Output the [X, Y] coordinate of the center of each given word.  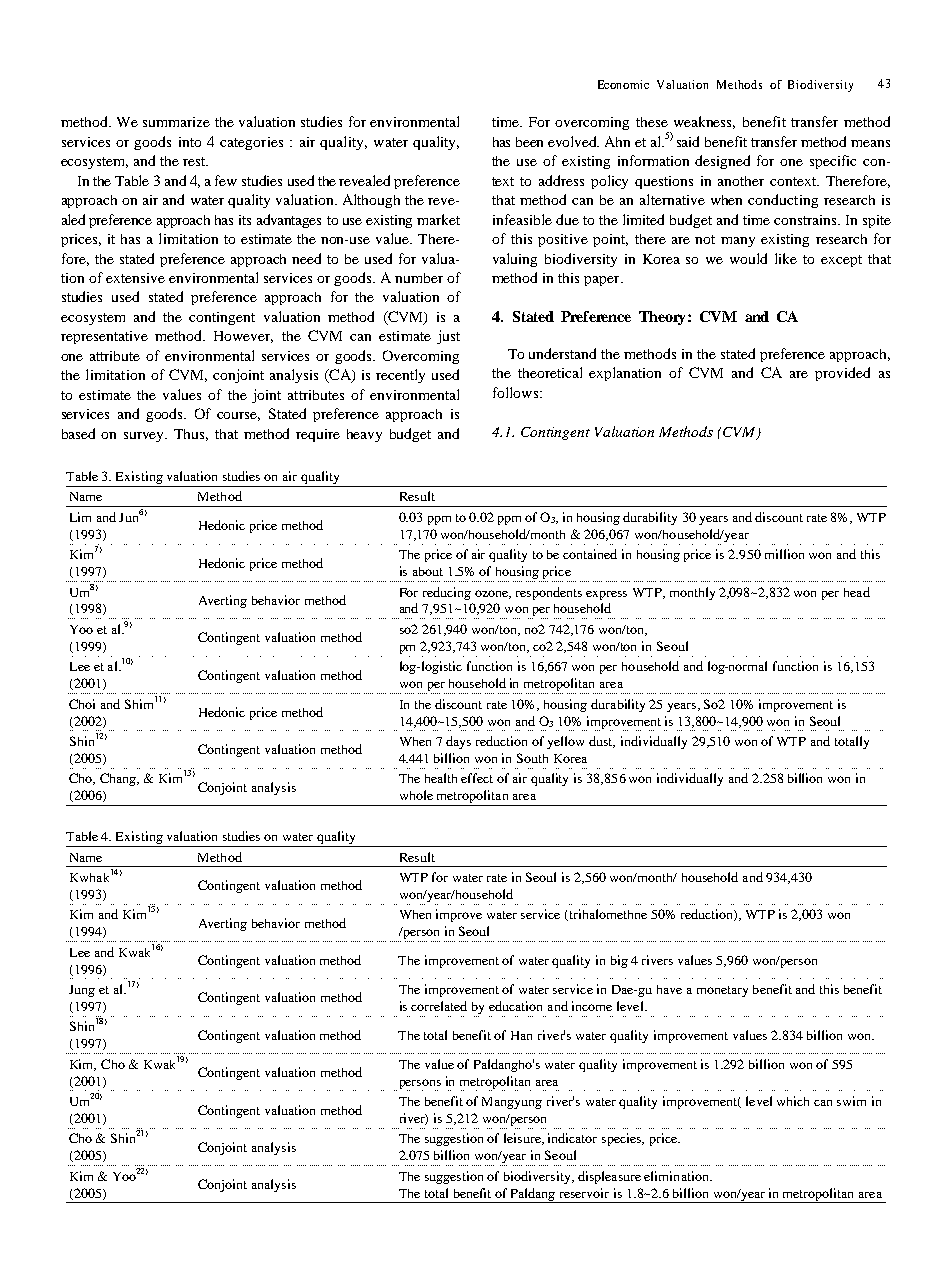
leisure [523, 1139]
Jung [82, 991]
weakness [704, 122]
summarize [176, 122]
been [529, 142]
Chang [119, 779]
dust [602, 742]
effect [477, 778]
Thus [191, 435]
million [784, 554]
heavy [364, 435]
